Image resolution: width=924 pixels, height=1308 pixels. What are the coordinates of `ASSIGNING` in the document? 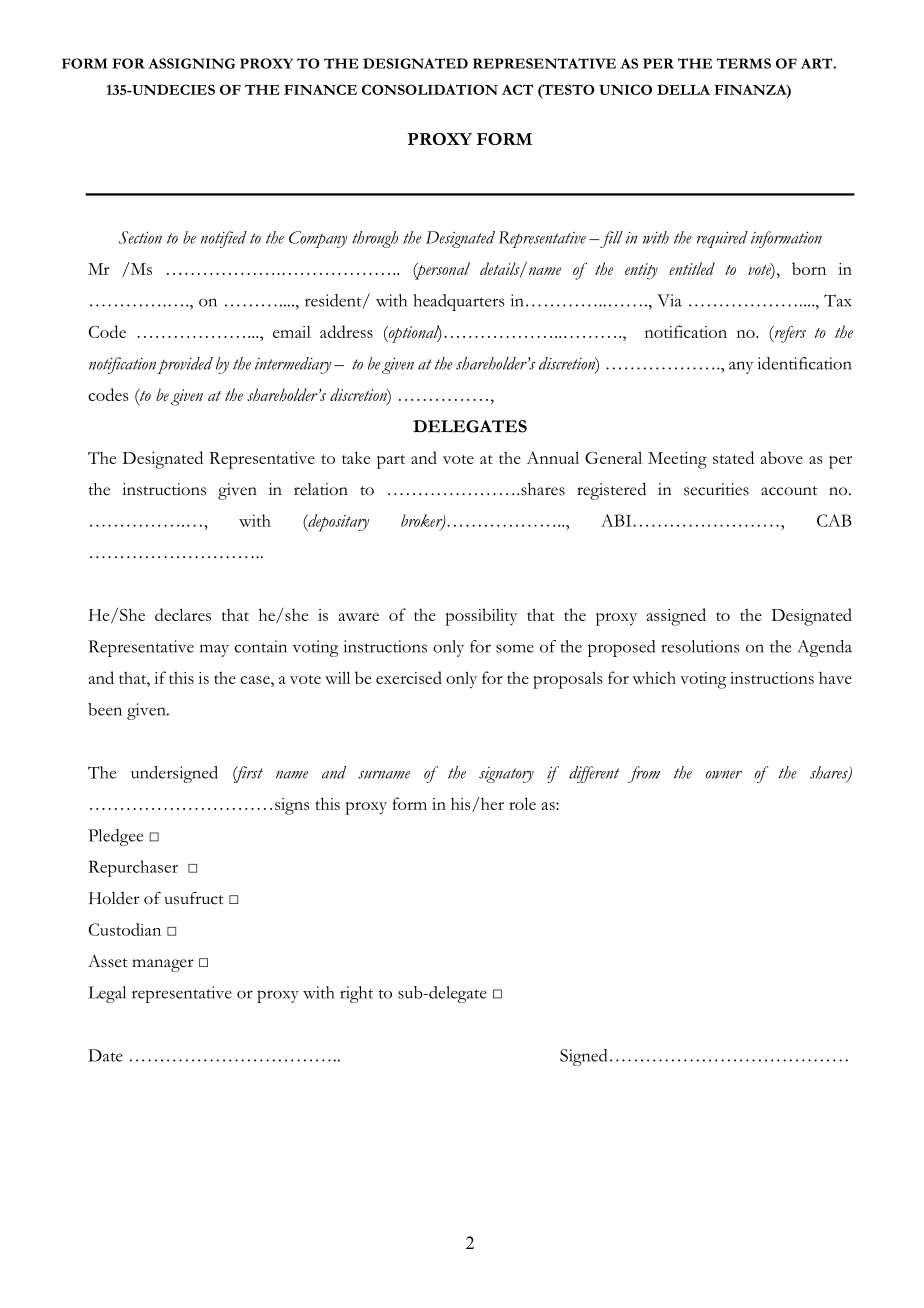 It's located at (191, 63).
